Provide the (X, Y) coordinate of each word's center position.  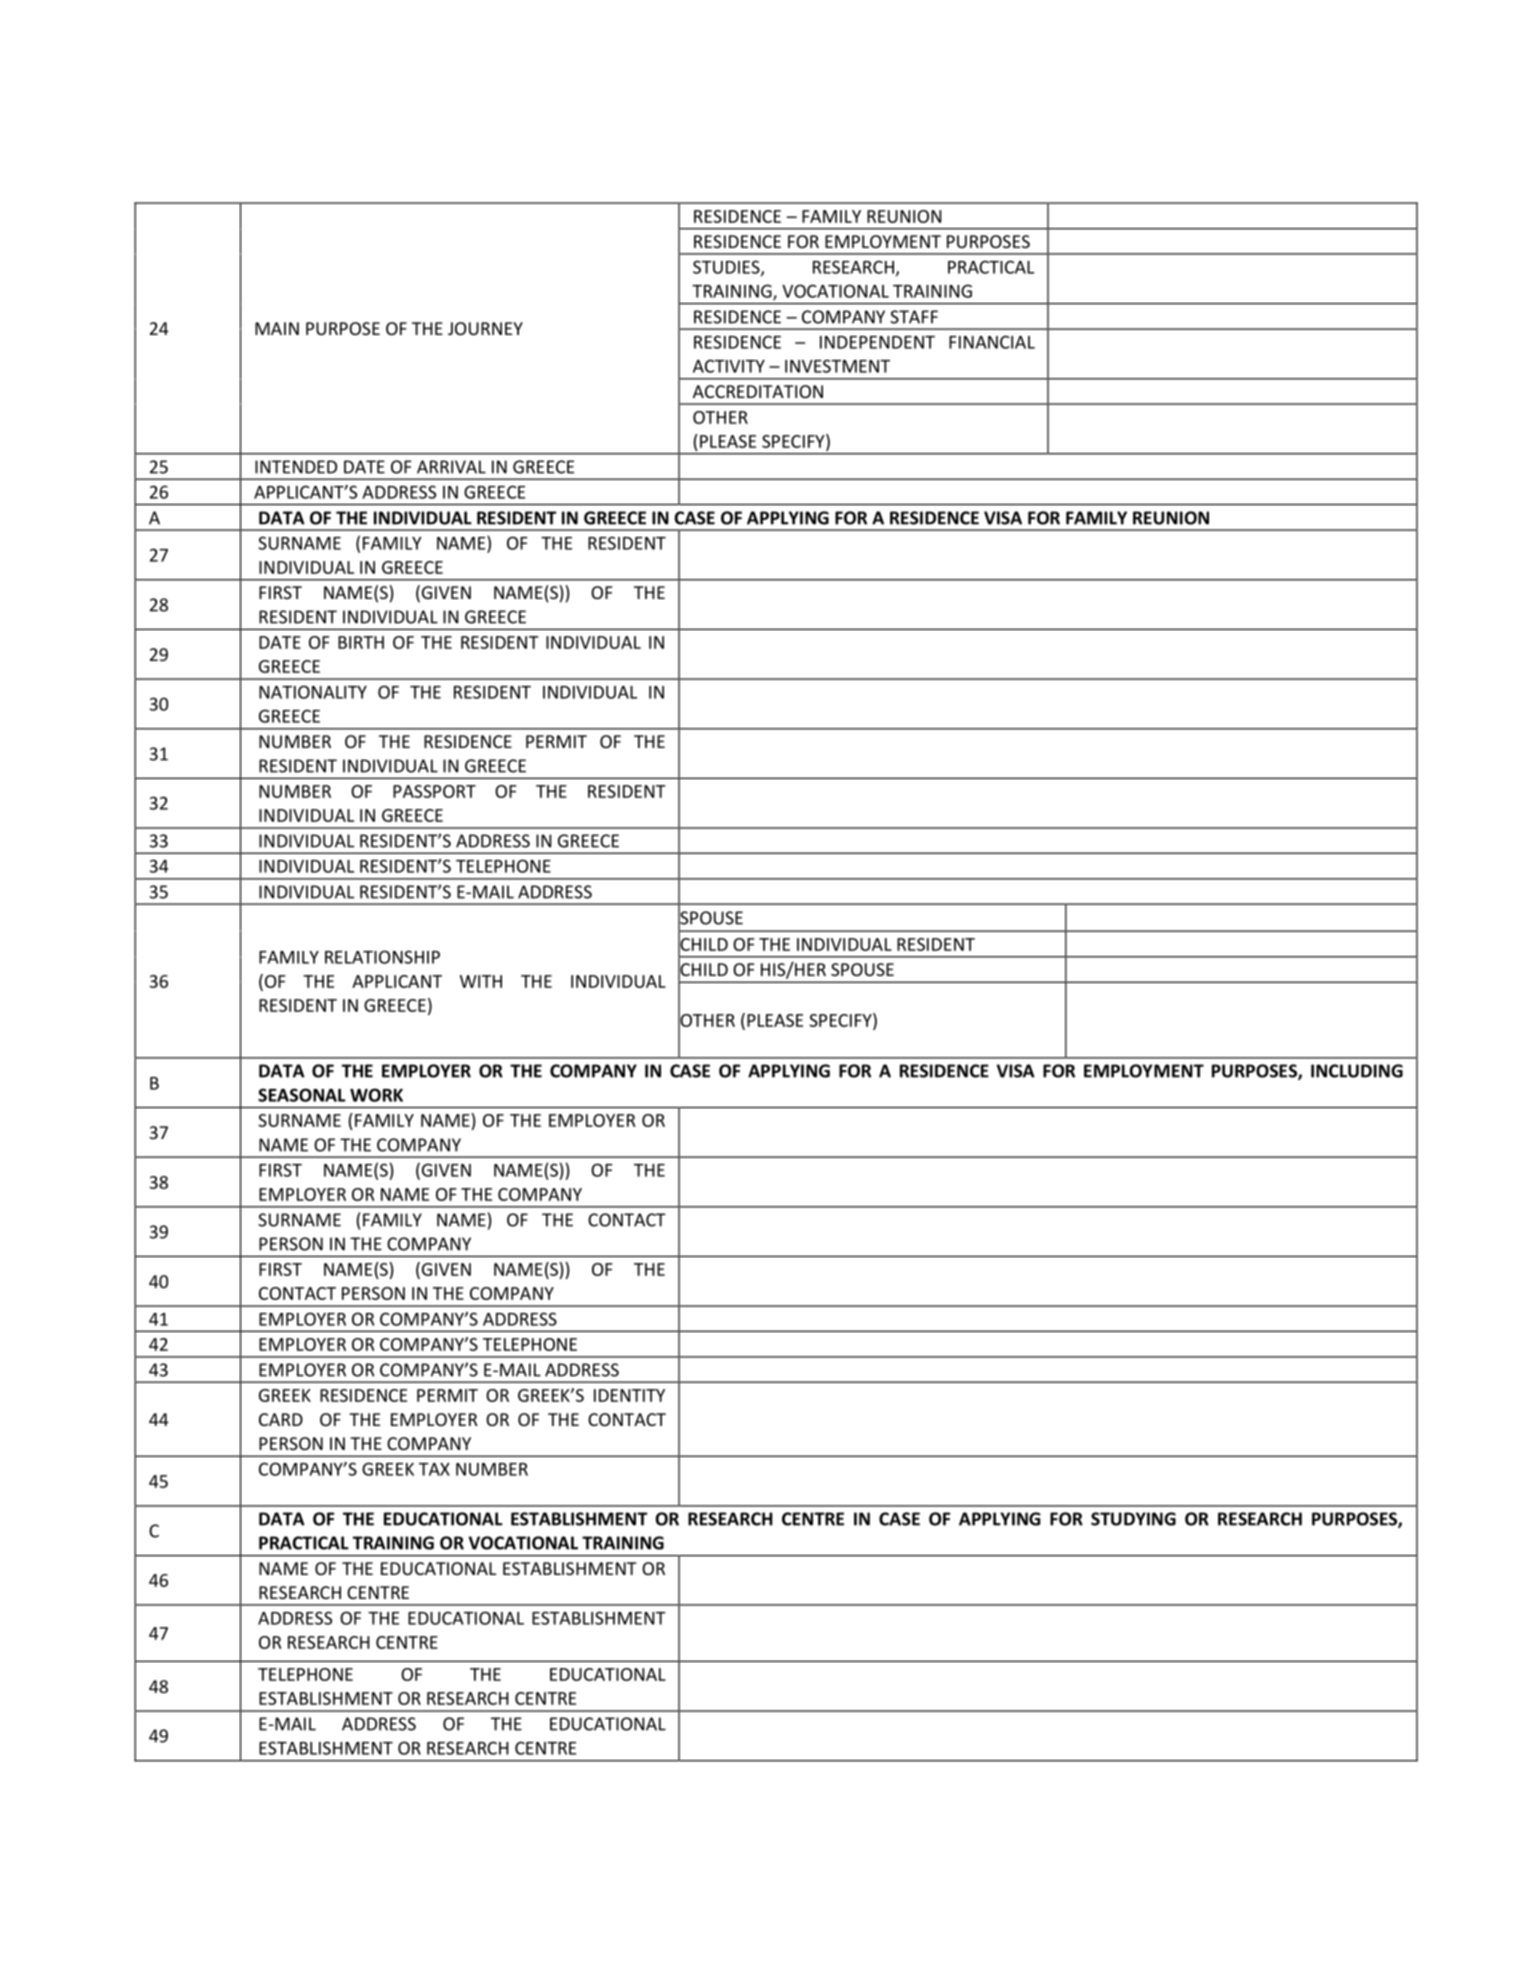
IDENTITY (629, 1395)
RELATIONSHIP (382, 957)
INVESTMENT (837, 366)
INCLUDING (1357, 1071)
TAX (434, 1469)
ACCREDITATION (758, 391)
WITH (481, 981)
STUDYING (1133, 1519)
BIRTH (361, 642)
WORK (376, 1095)
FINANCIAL (992, 342)
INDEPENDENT (877, 342)
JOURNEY (485, 328)
